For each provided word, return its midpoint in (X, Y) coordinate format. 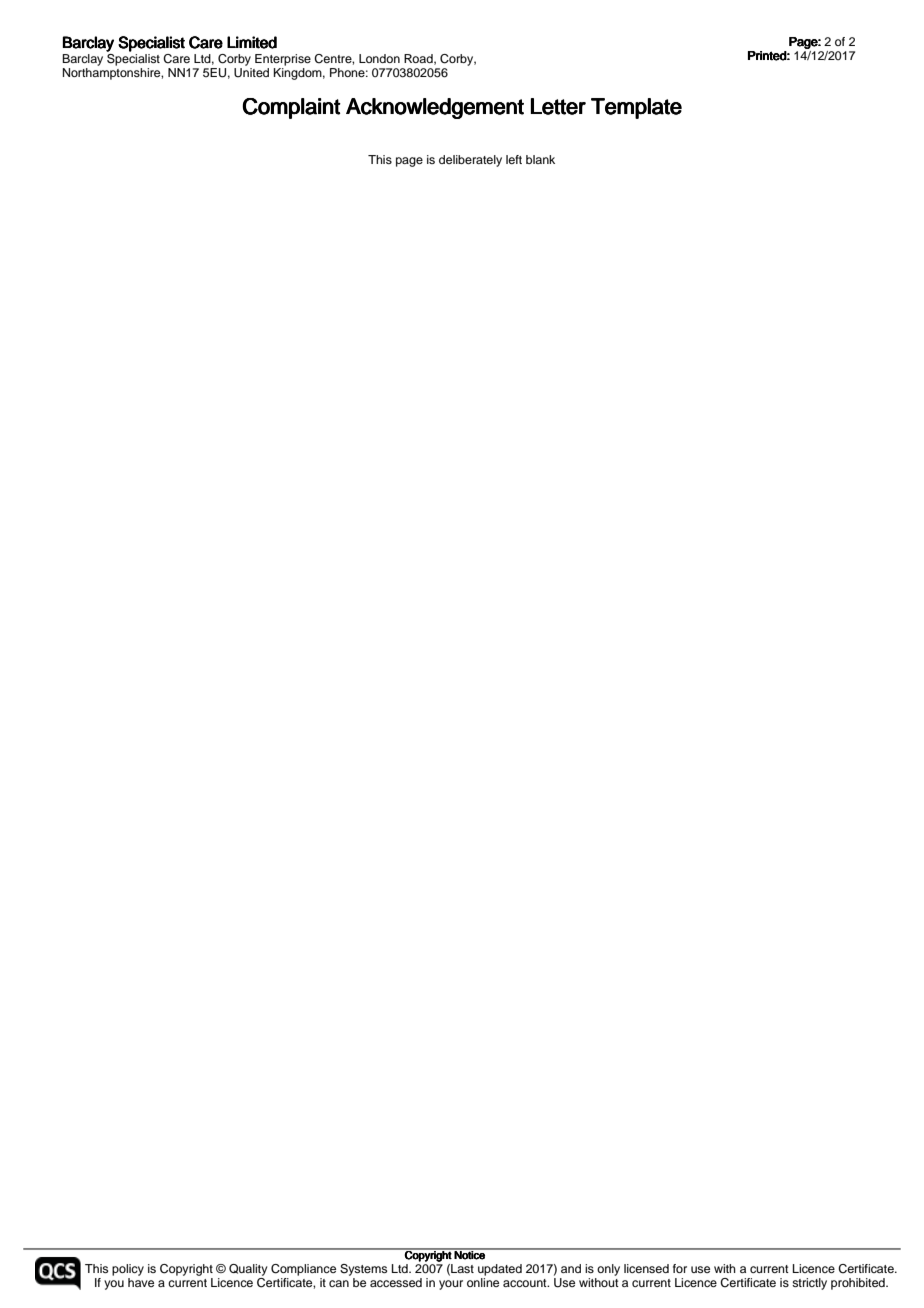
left (514, 159)
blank (540, 159)
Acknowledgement (435, 108)
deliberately (470, 161)
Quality (248, 1270)
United (251, 71)
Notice (470, 1254)
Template (636, 108)
